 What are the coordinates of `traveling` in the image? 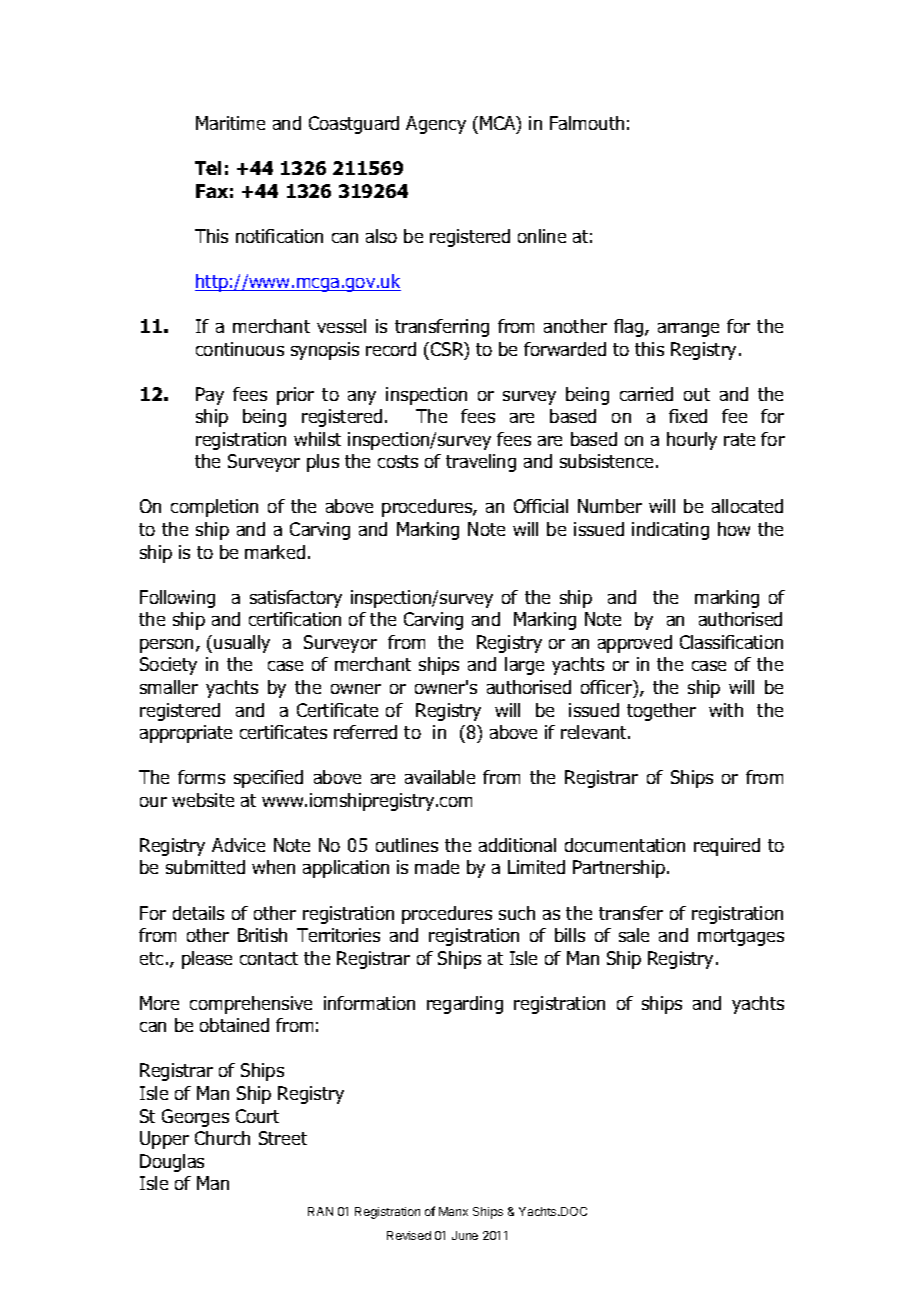 It's located at (481, 463).
